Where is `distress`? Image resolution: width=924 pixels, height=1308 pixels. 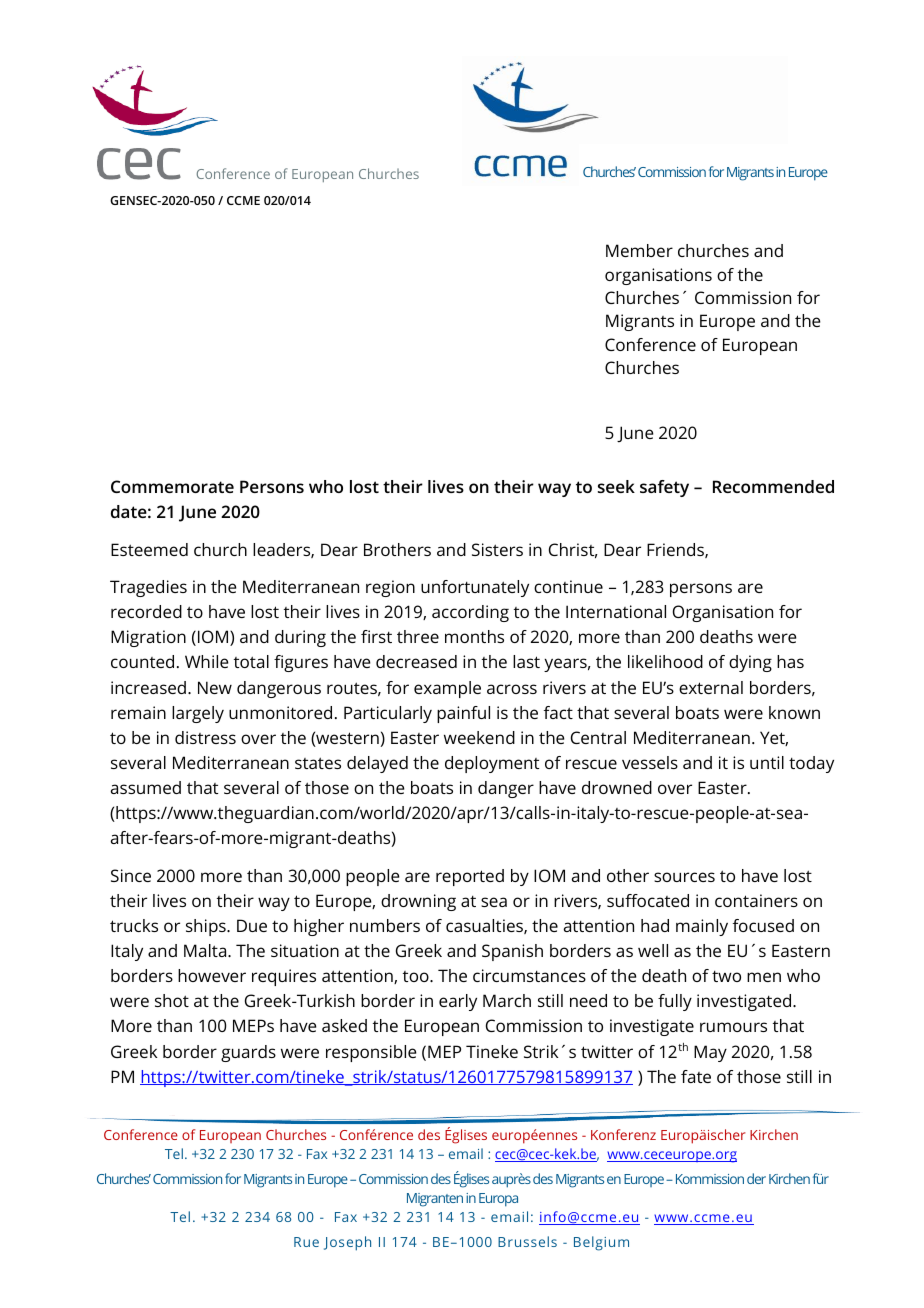
distress is located at coordinates (205, 737).
